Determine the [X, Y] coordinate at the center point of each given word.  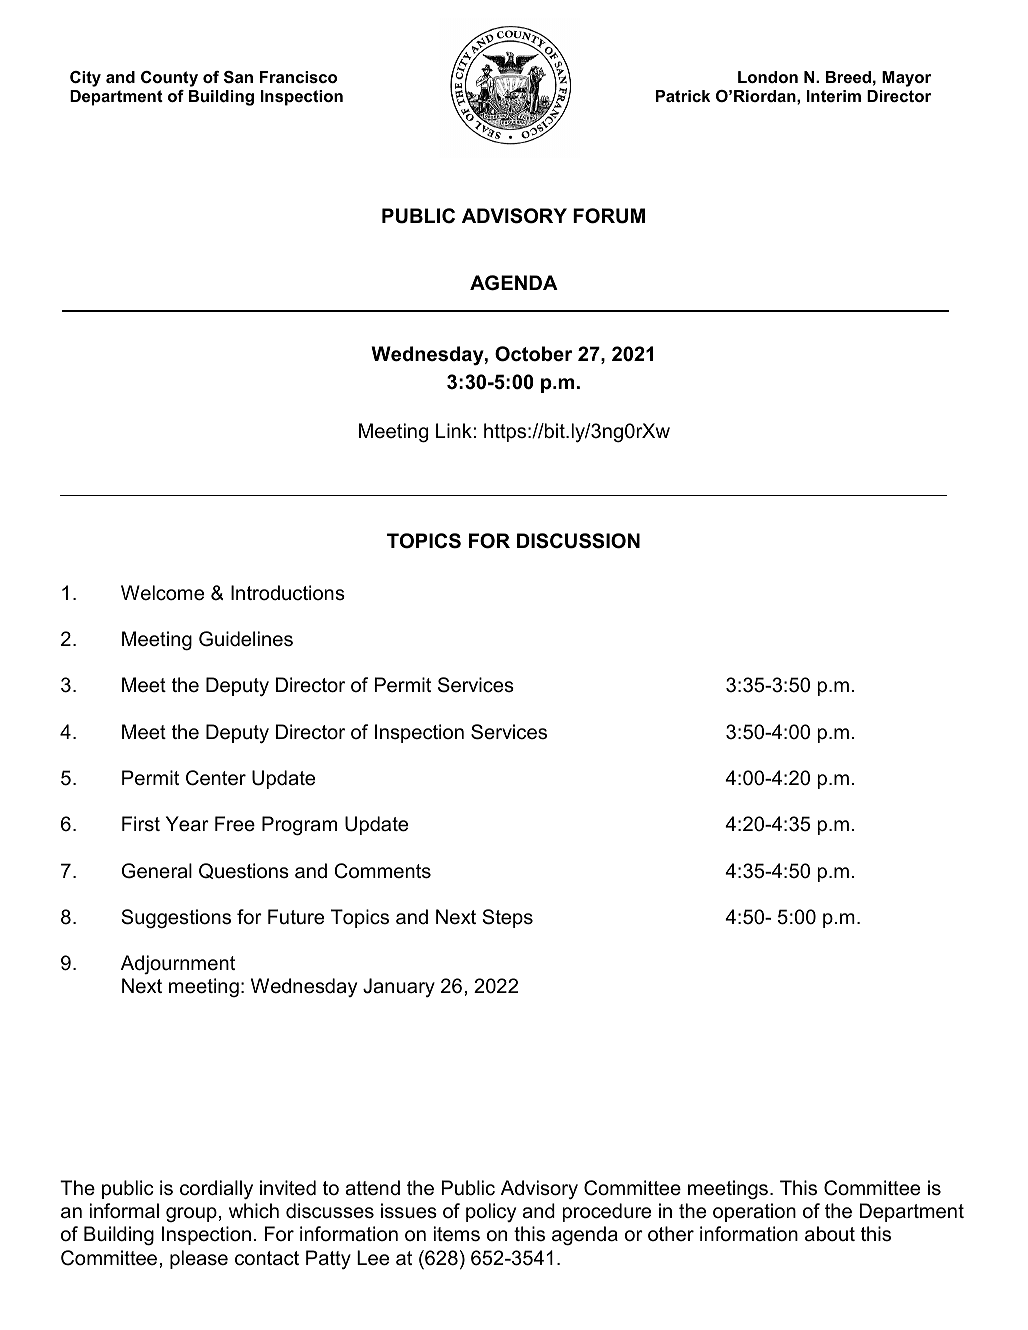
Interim [834, 96]
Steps [508, 918]
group [191, 1214]
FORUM [609, 216]
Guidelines [246, 639]
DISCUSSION [578, 541]
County [169, 79]
